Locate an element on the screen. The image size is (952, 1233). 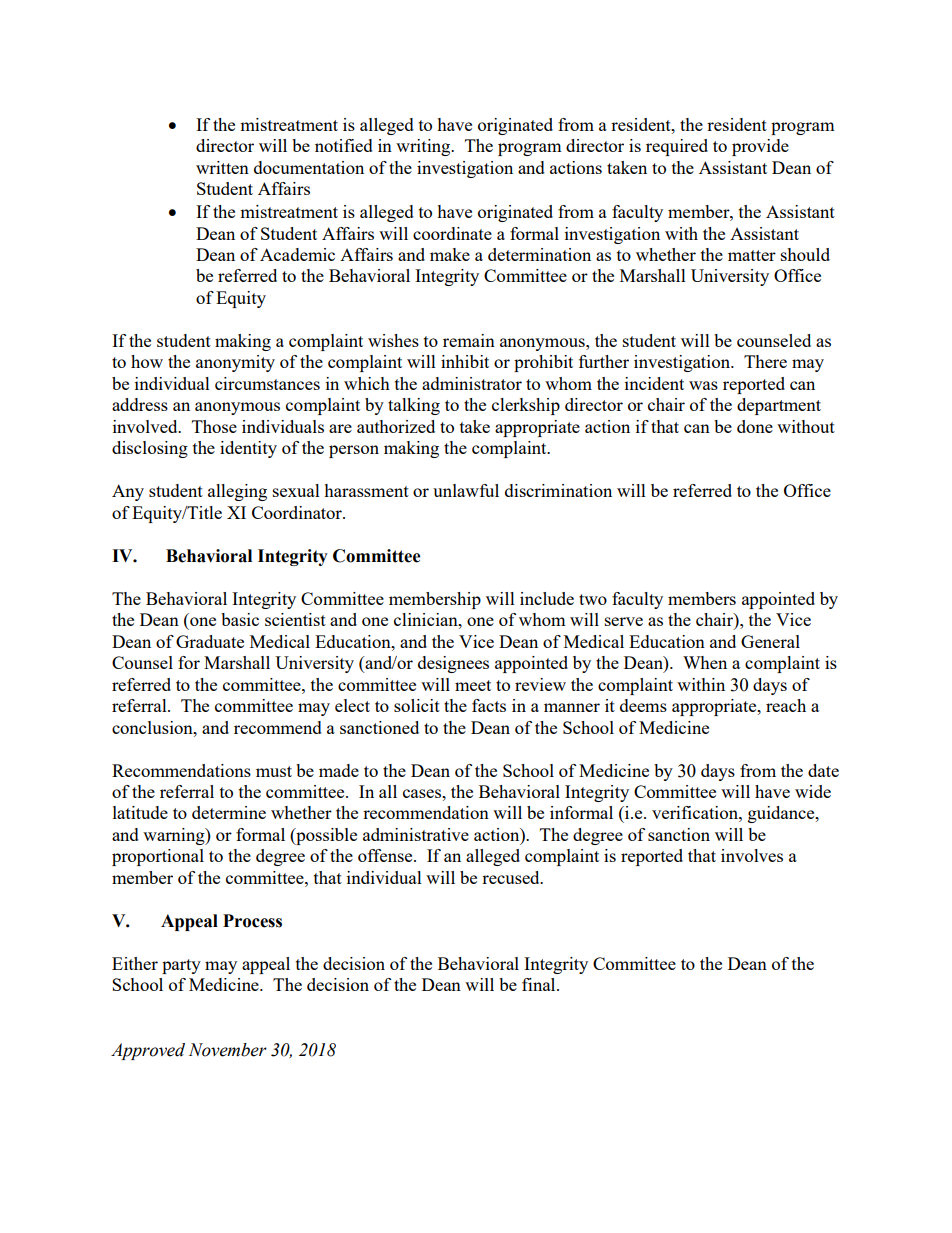
provide is located at coordinates (760, 147).
